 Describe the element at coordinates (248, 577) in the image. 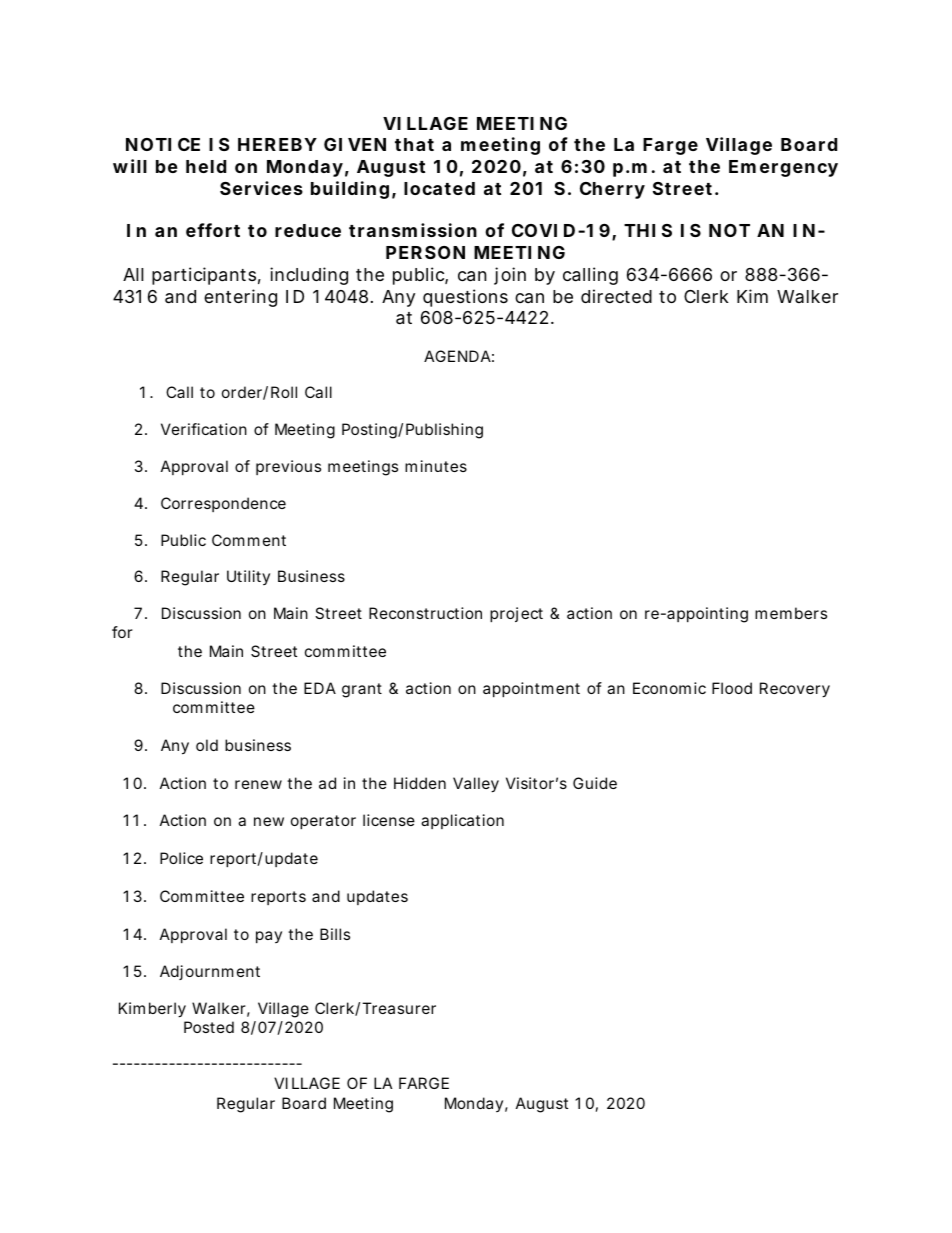

I see `Utility` at that location.
